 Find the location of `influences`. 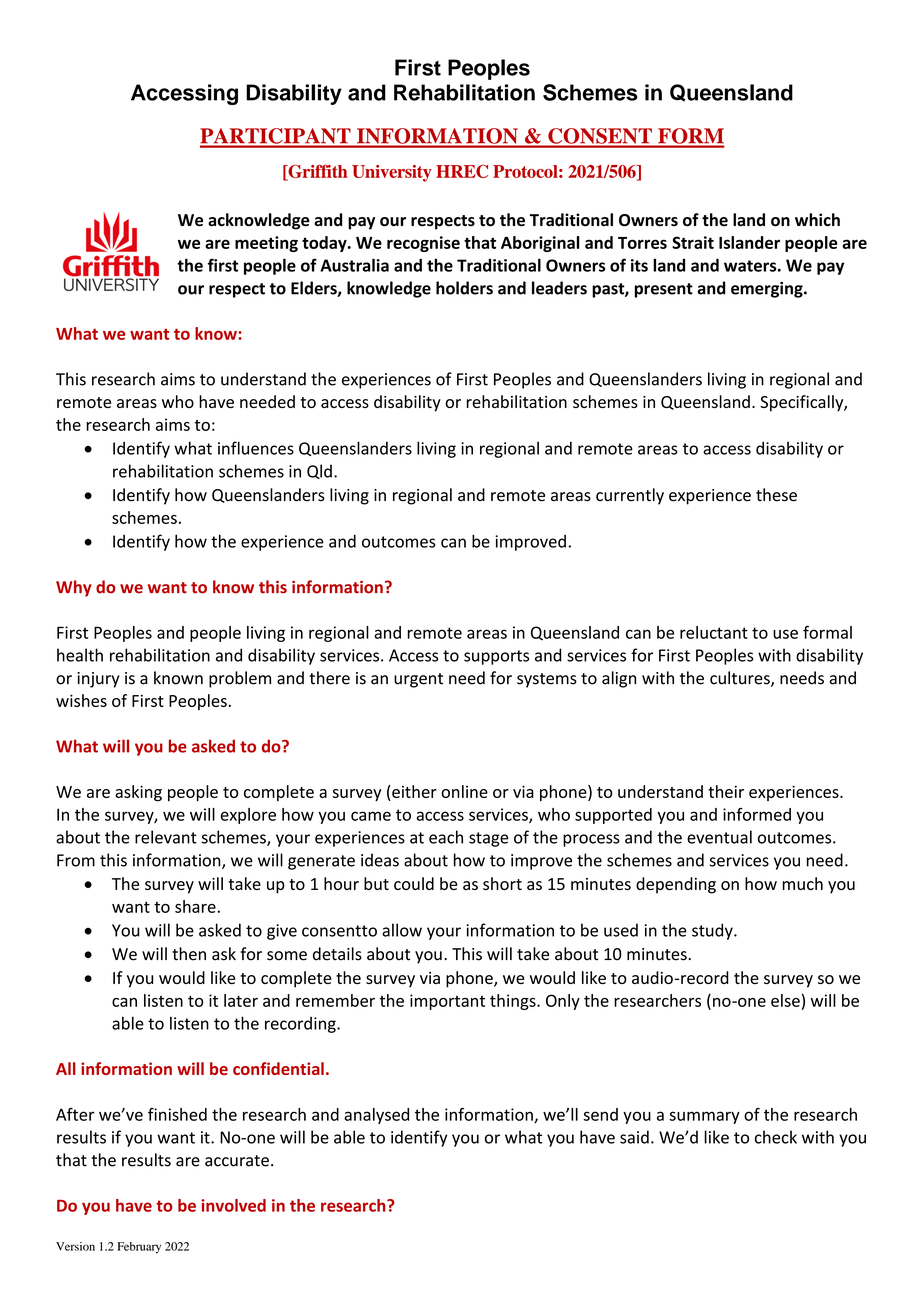

influences is located at coordinates (256, 448).
